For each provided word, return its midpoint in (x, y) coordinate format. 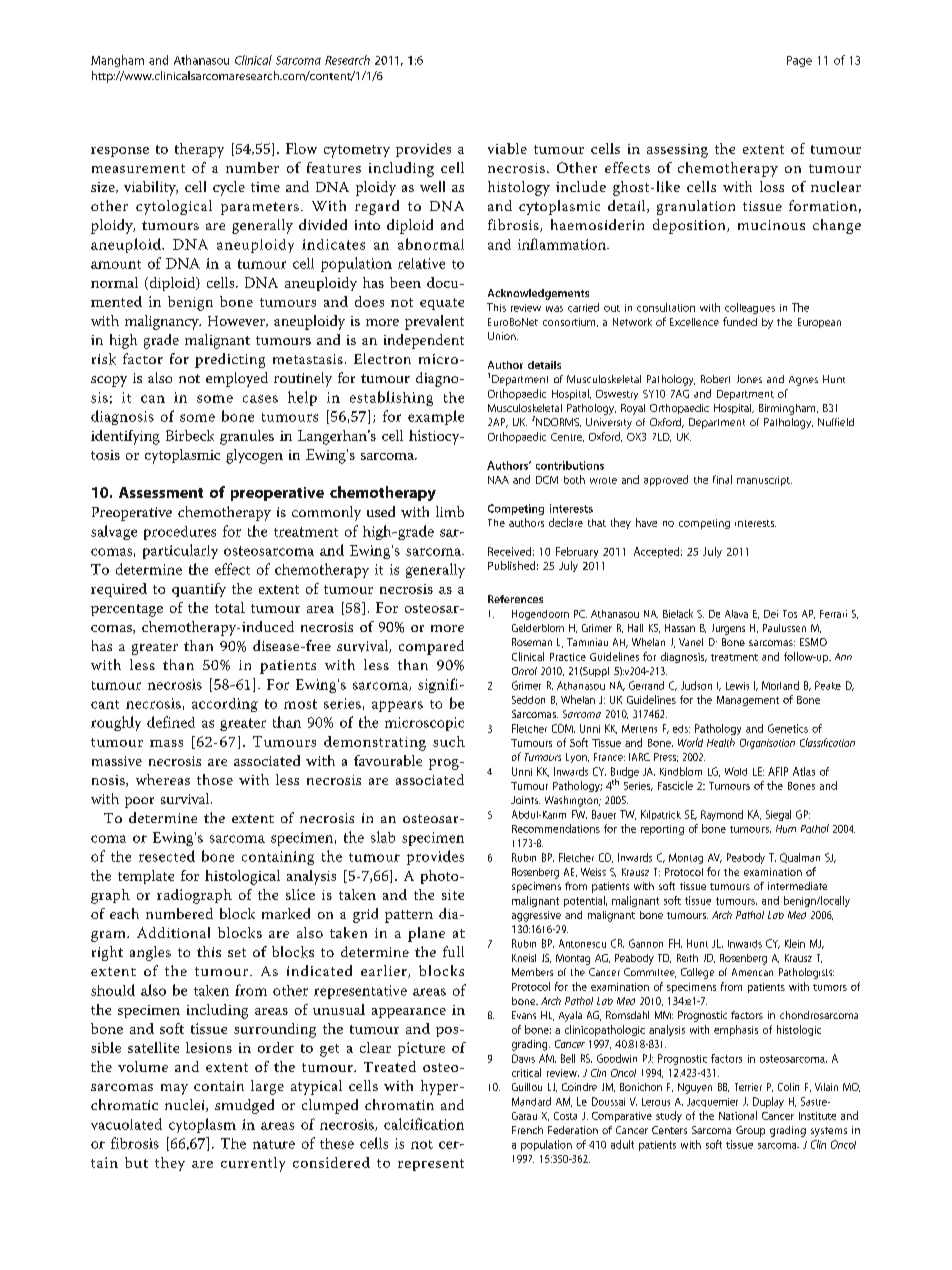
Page (799, 61)
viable (507, 148)
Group (750, 1131)
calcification (424, 1124)
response (120, 152)
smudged (244, 1106)
